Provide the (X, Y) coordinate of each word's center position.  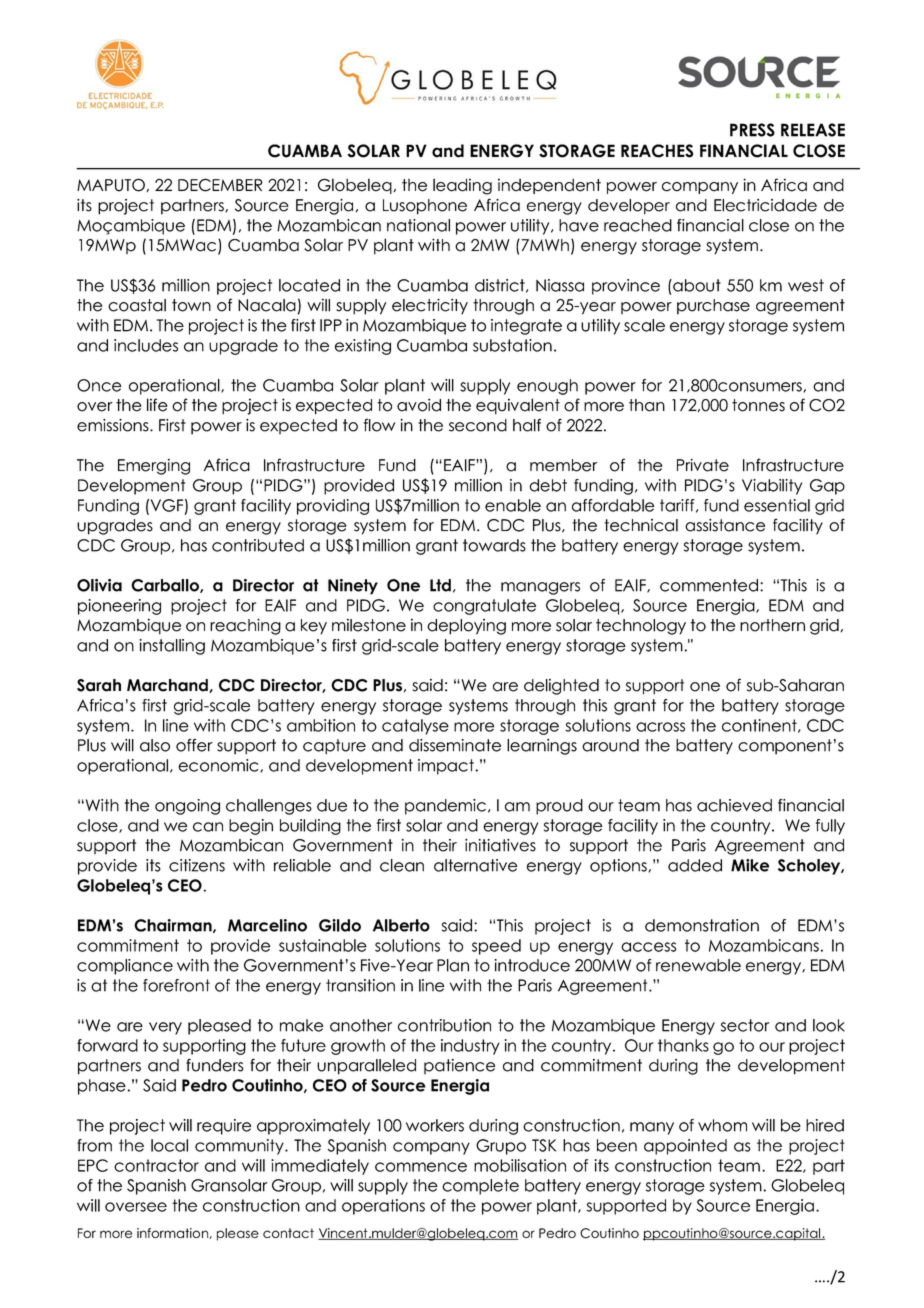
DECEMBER (220, 185)
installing (172, 647)
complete (480, 1187)
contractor (156, 1165)
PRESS (752, 130)
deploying (466, 627)
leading (462, 186)
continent (760, 726)
